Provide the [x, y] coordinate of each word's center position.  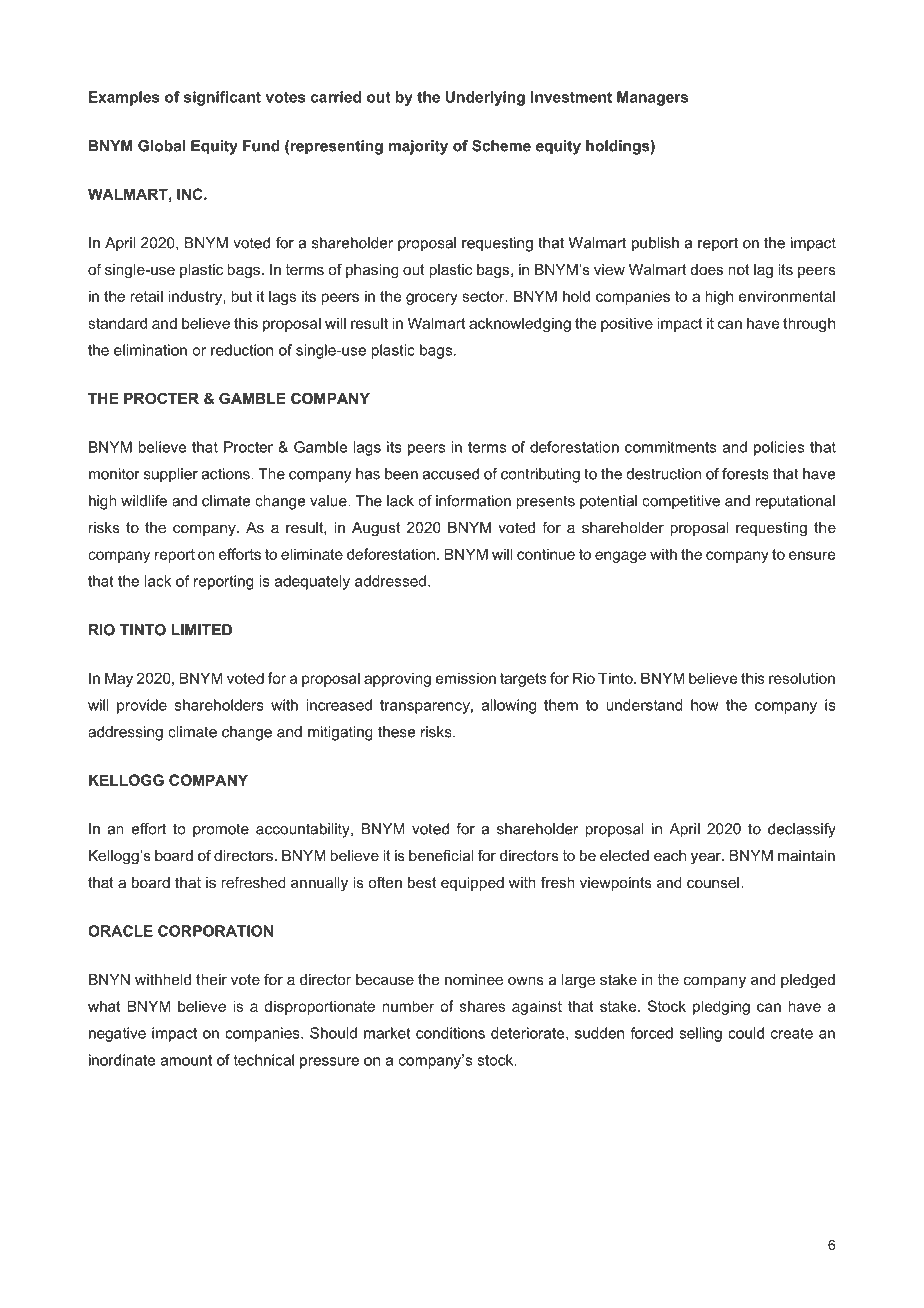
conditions [450, 1033]
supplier [171, 475]
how [705, 705]
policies [779, 448]
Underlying [485, 98]
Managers [652, 98]
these [396, 732]
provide [142, 706]
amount [186, 1060]
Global [161, 146]
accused [451, 474]
